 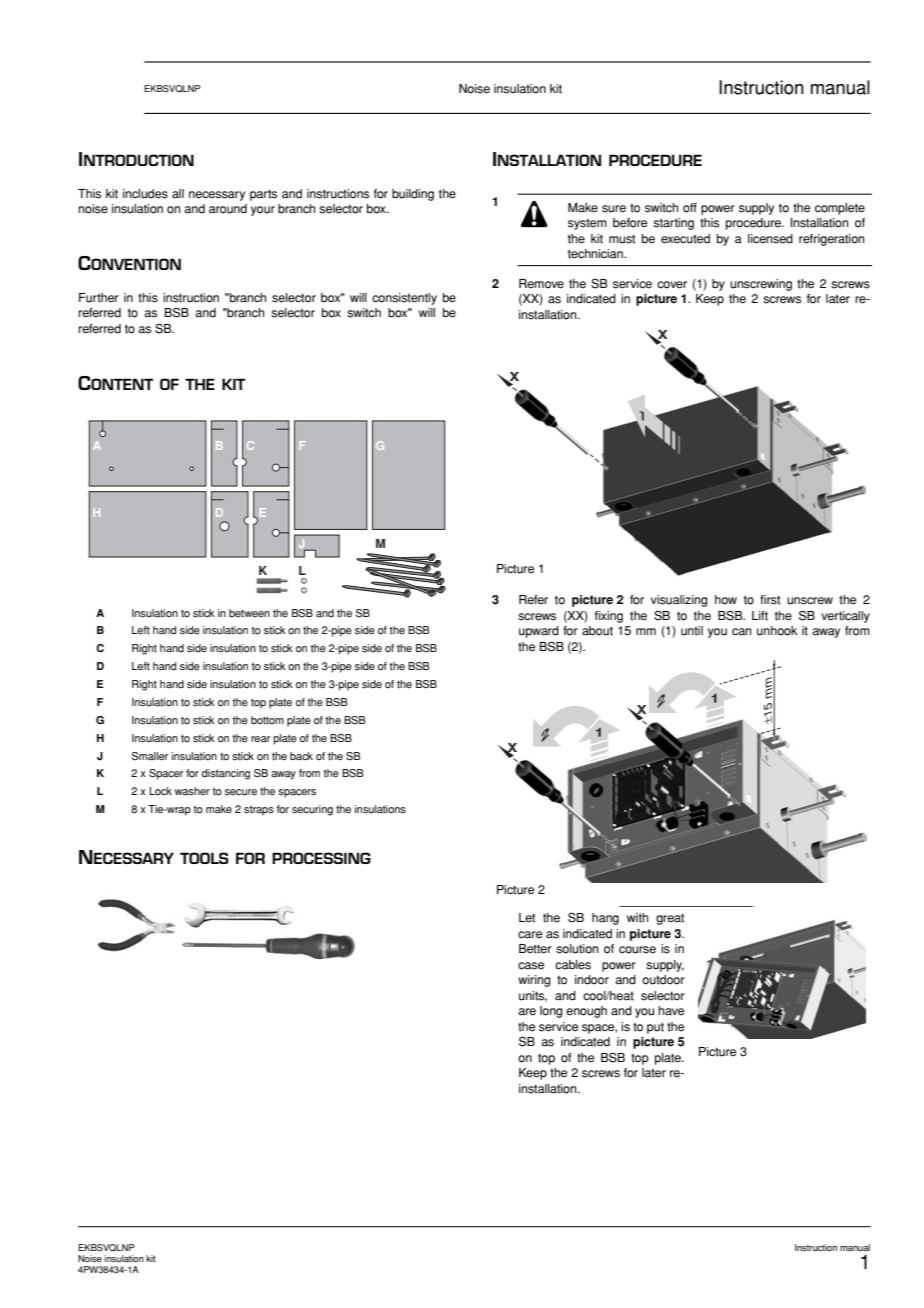 What do you see at coordinates (770, 239) in the page?
I see `licensed` at bounding box center [770, 239].
